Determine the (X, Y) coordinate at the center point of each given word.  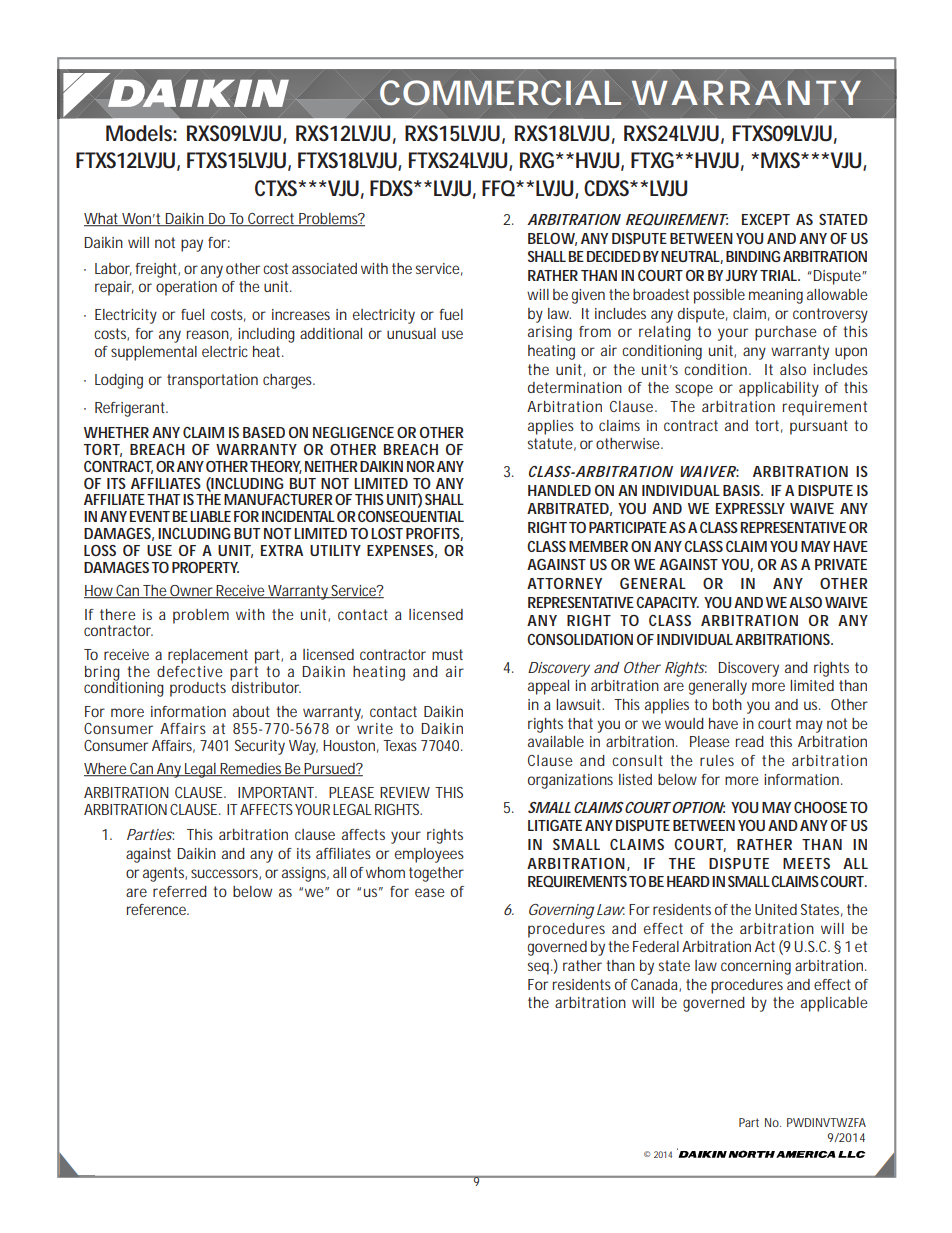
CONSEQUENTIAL (411, 516)
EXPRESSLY (750, 508)
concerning (756, 967)
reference (156, 909)
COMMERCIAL (498, 93)
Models (140, 133)
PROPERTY (205, 567)
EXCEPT (766, 219)
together (436, 874)
